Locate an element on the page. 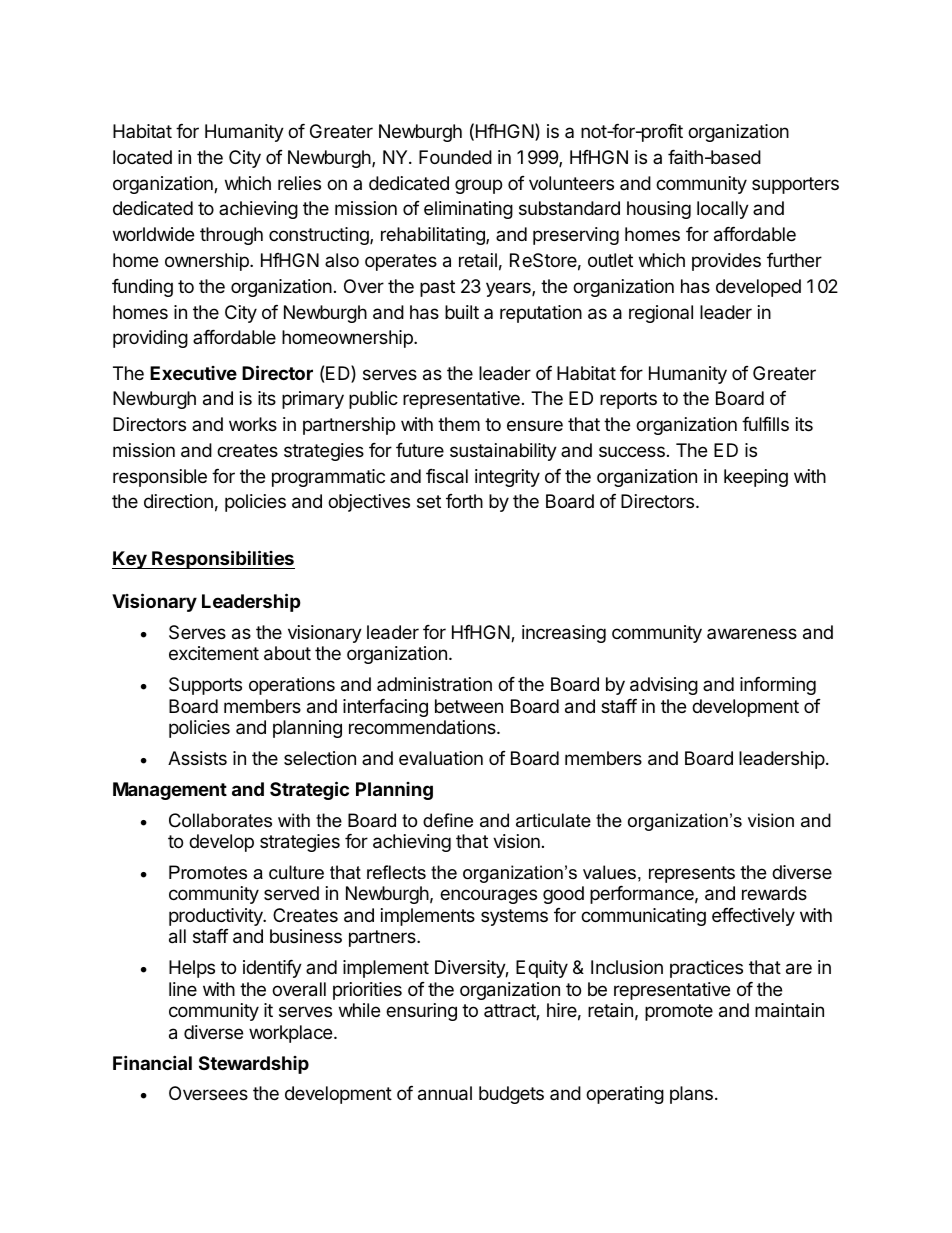  group is located at coordinates (478, 186).
